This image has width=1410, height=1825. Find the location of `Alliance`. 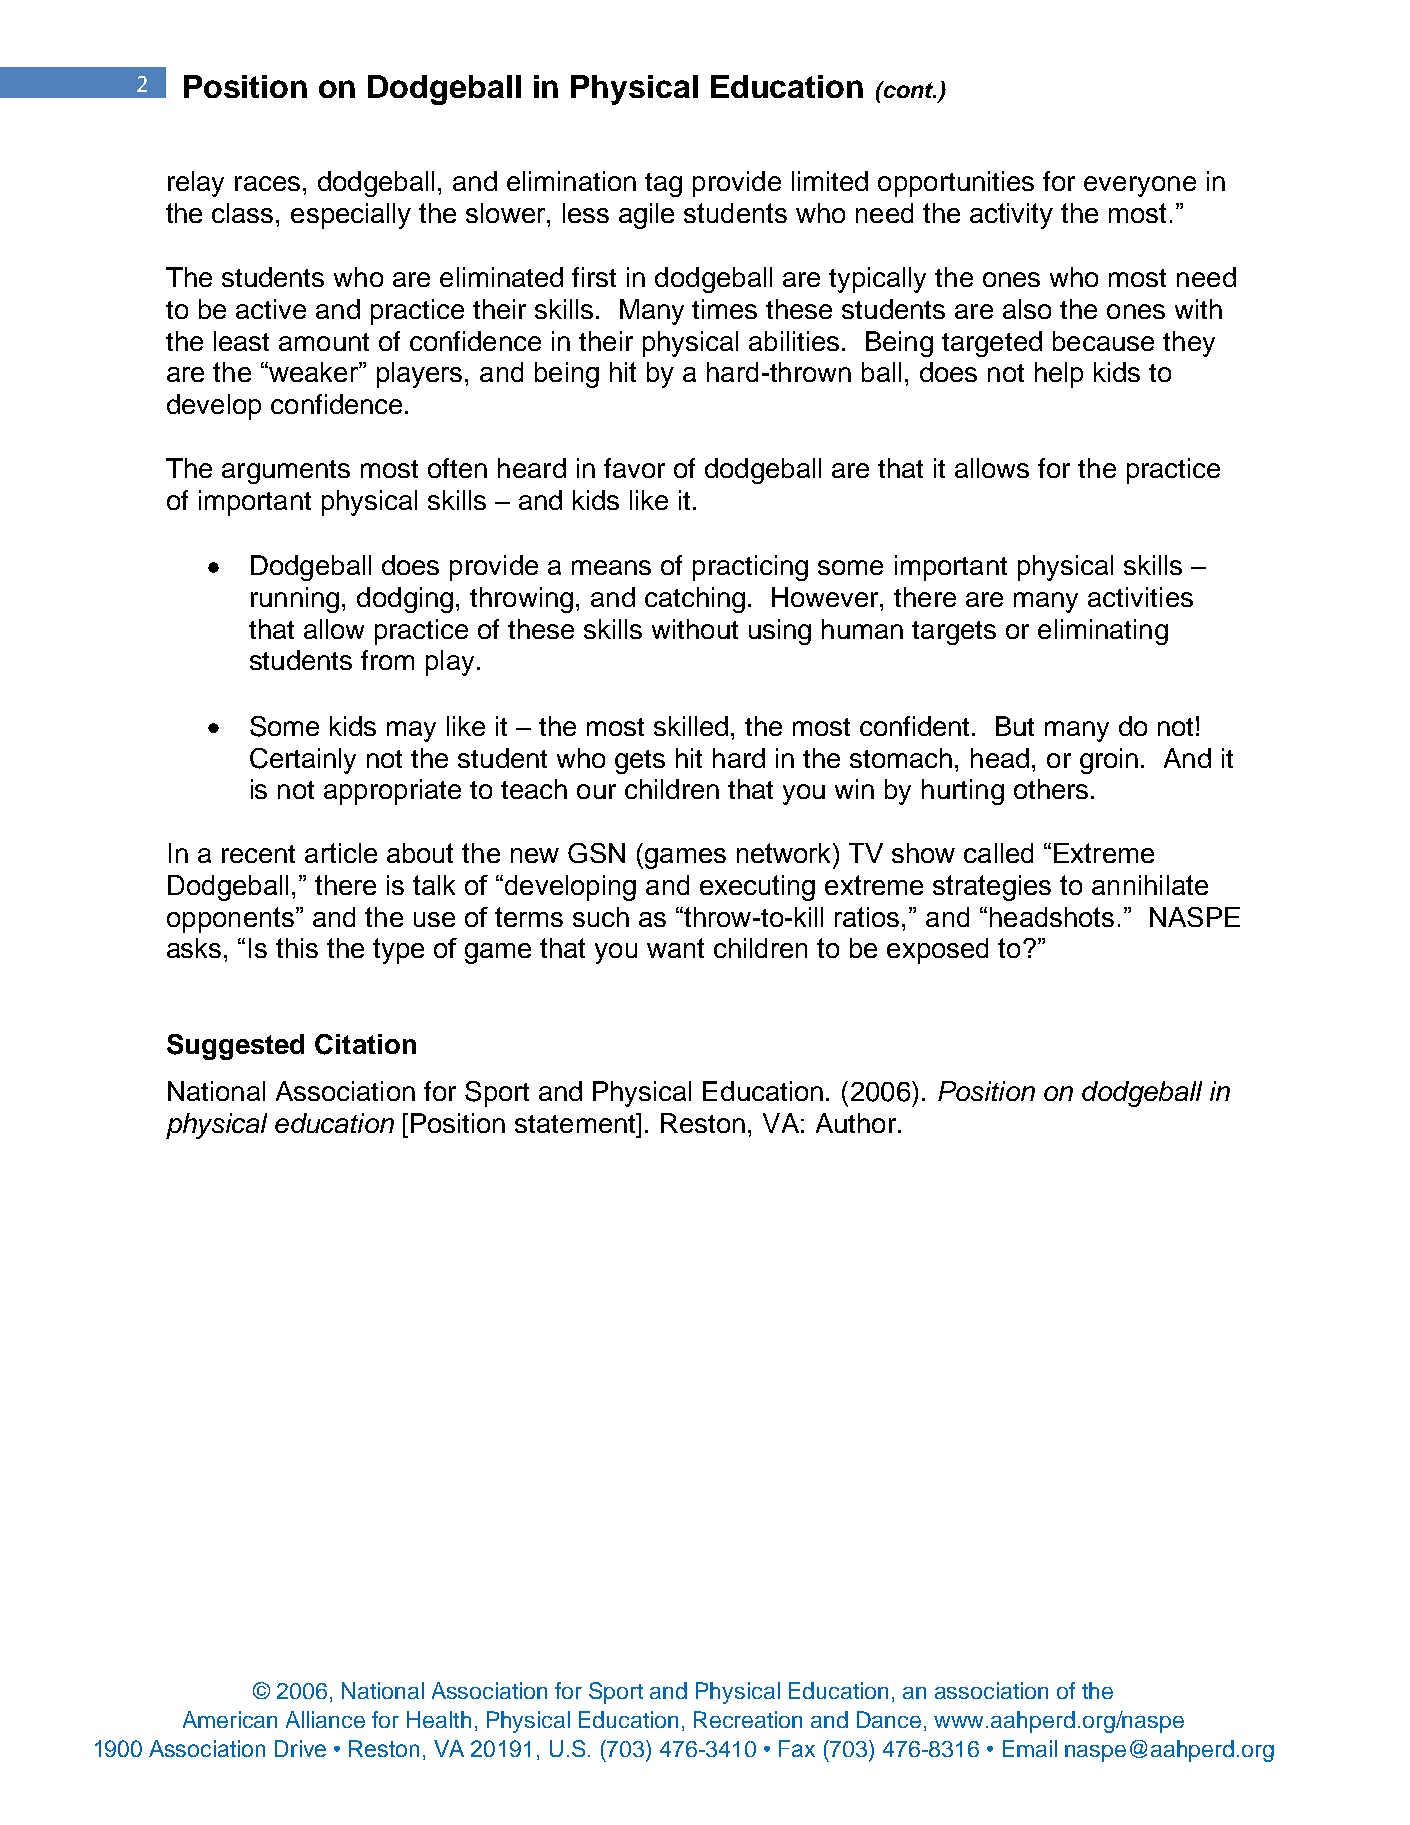

Alliance is located at coordinates (325, 1719).
